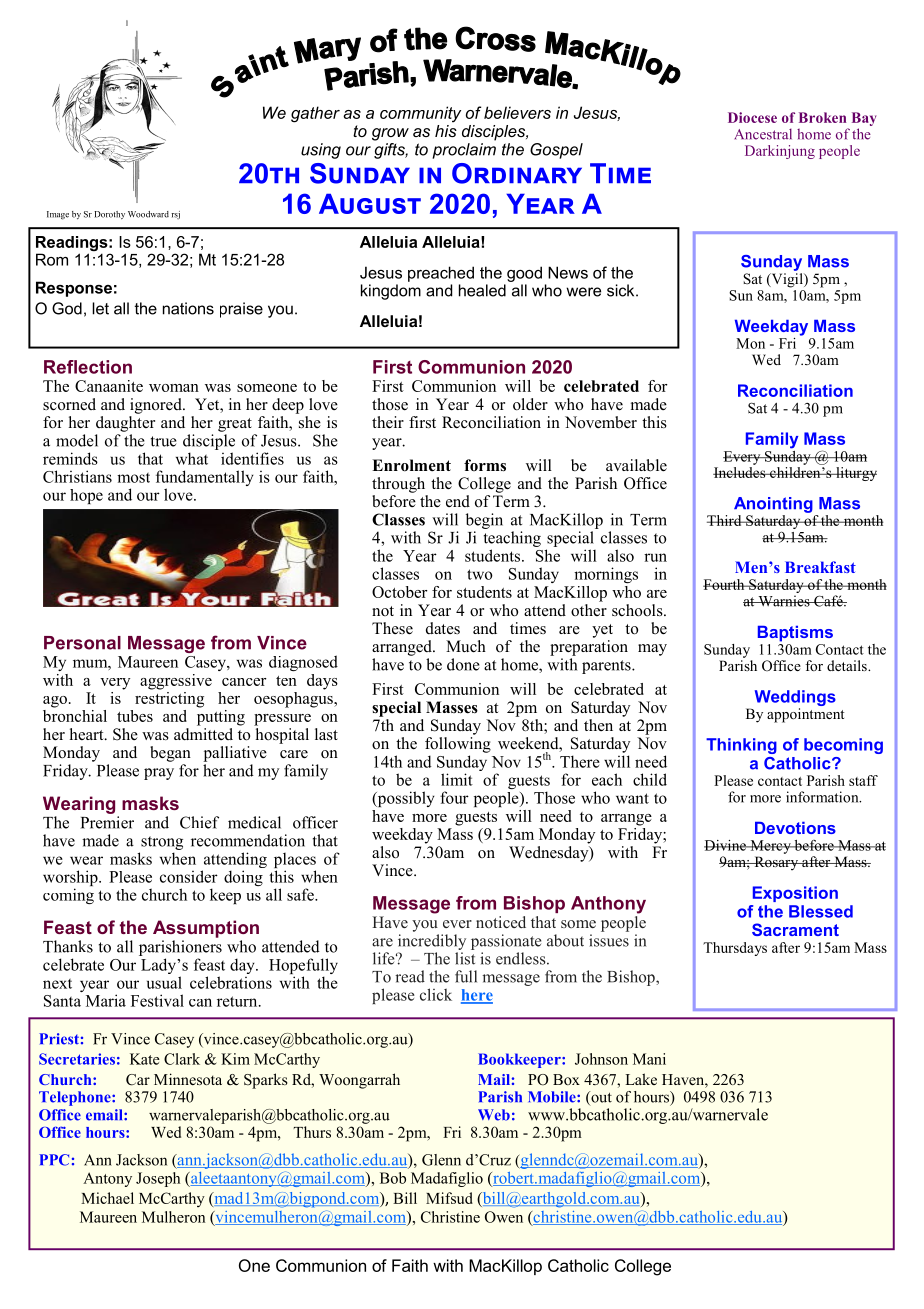 The width and height of the screenshot is (924, 1309). Describe the element at coordinates (641, 1079) in the screenshot. I see `Lake` at that location.
